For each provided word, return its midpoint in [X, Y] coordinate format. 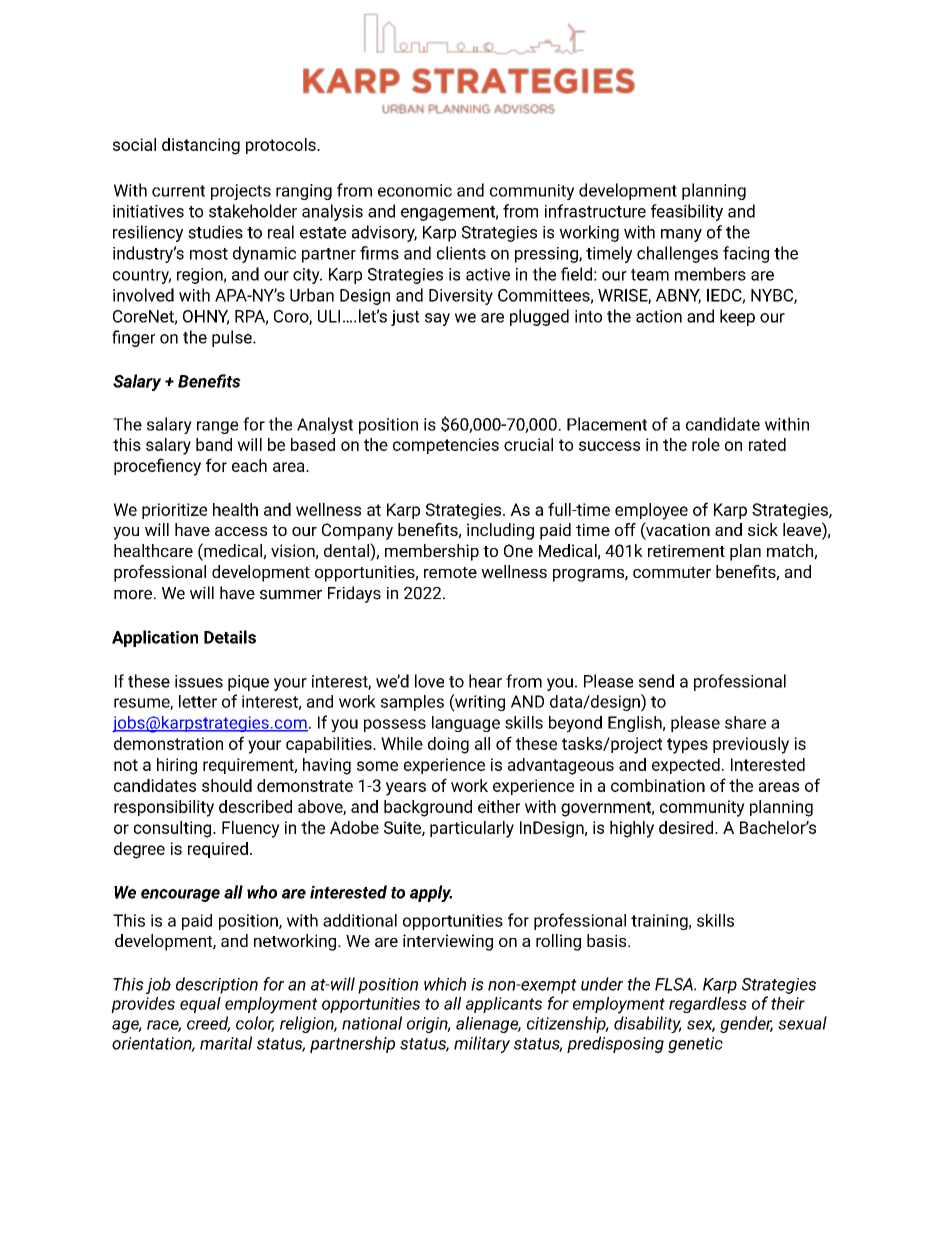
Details [230, 637]
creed [208, 1024]
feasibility [687, 212]
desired [687, 827]
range [217, 427]
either [499, 806]
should [227, 785]
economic [415, 190]
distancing [201, 146]
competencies [446, 446]
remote [450, 572]
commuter [672, 572]
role [706, 444]
